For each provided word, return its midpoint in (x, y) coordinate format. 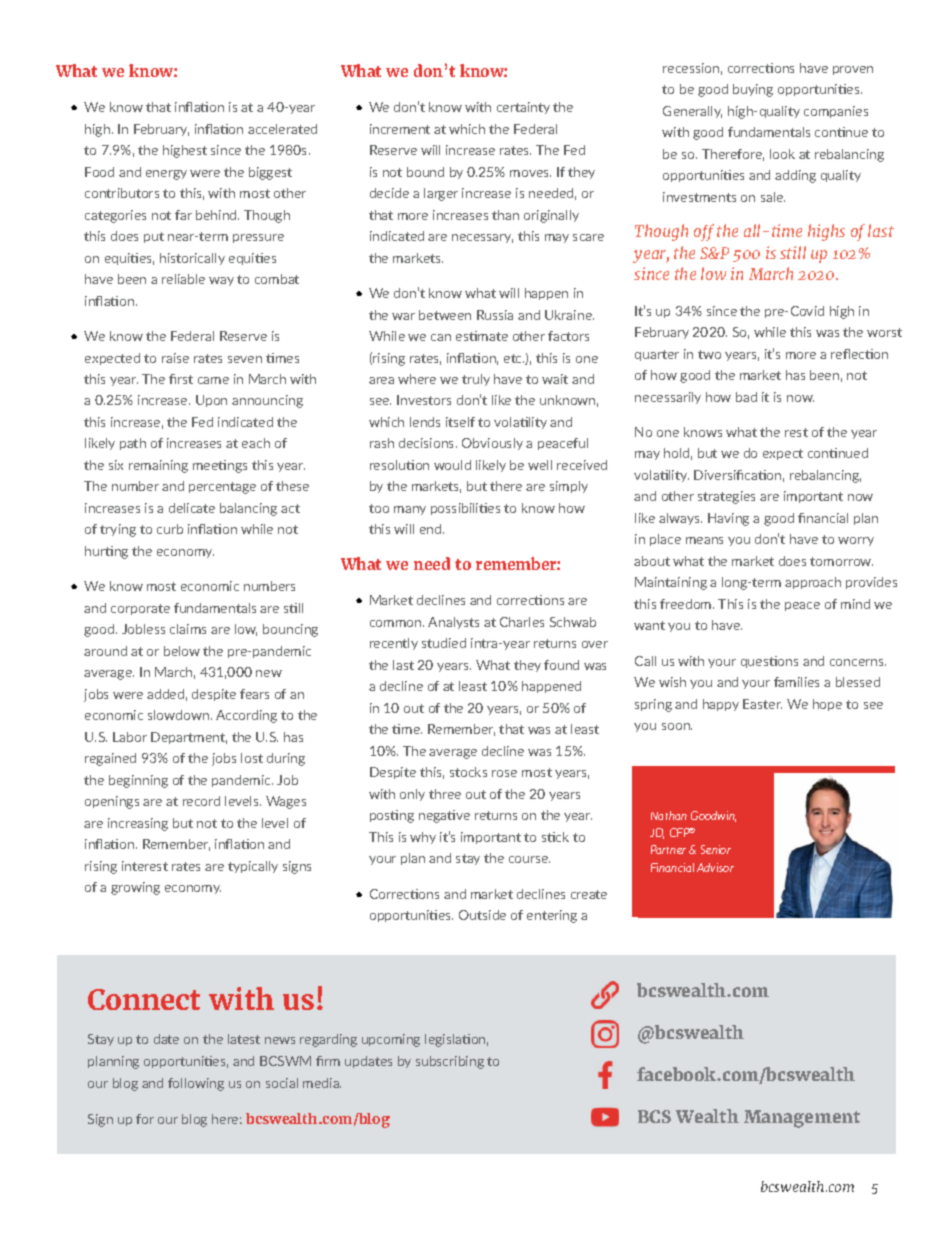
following (196, 1084)
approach (813, 583)
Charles (522, 622)
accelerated (282, 129)
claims (188, 629)
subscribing (450, 1062)
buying (753, 90)
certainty (523, 108)
